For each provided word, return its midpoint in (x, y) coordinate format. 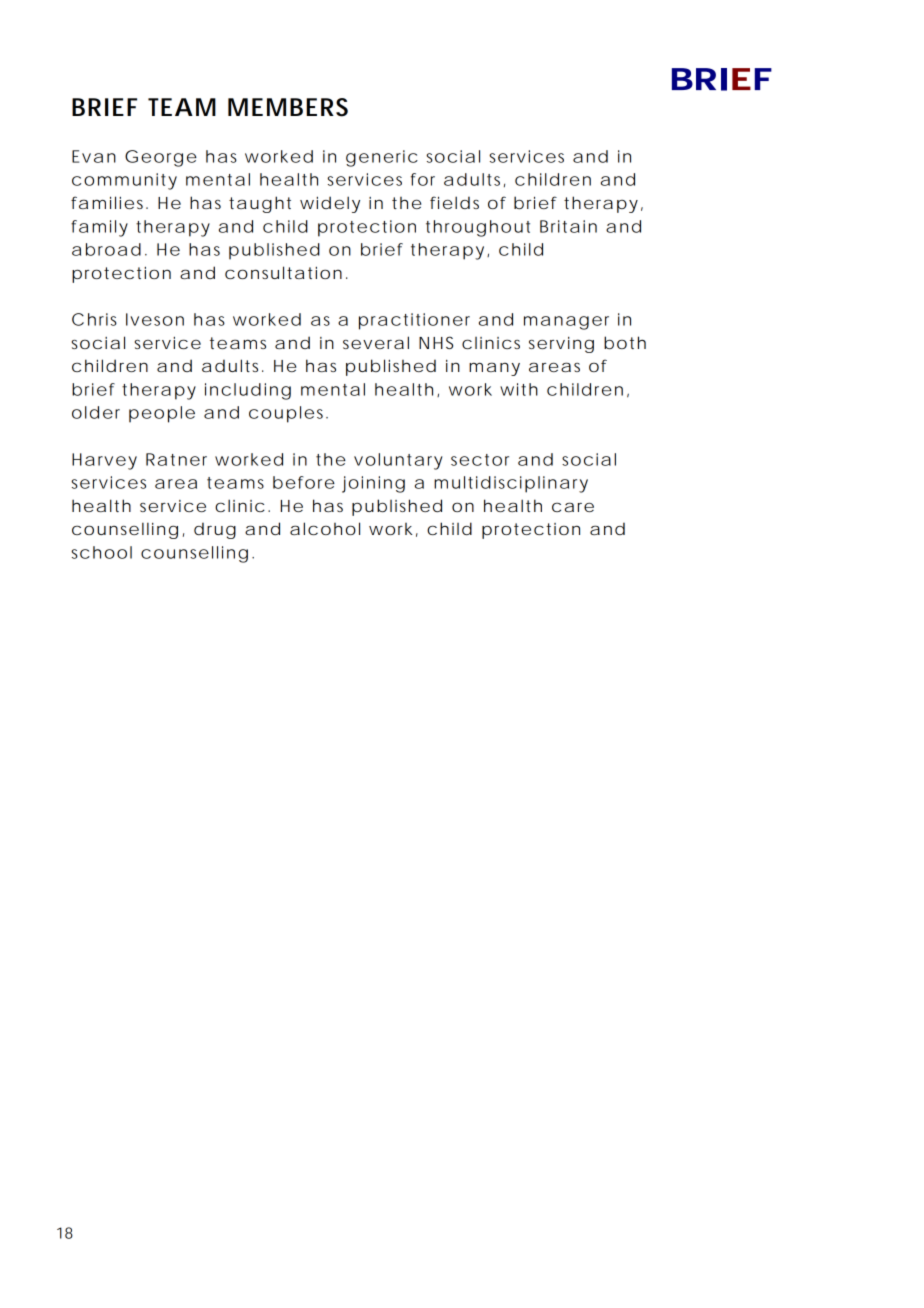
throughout (478, 228)
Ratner (176, 459)
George (161, 158)
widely (330, 204)
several (376, 342)
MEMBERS (288, 107)
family (99, 228)
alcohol (325, 528)
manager (566, 323)
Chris (94, 319)
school (101, 552)
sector (480, 460)
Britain (568, 226)
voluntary (398, 461)
